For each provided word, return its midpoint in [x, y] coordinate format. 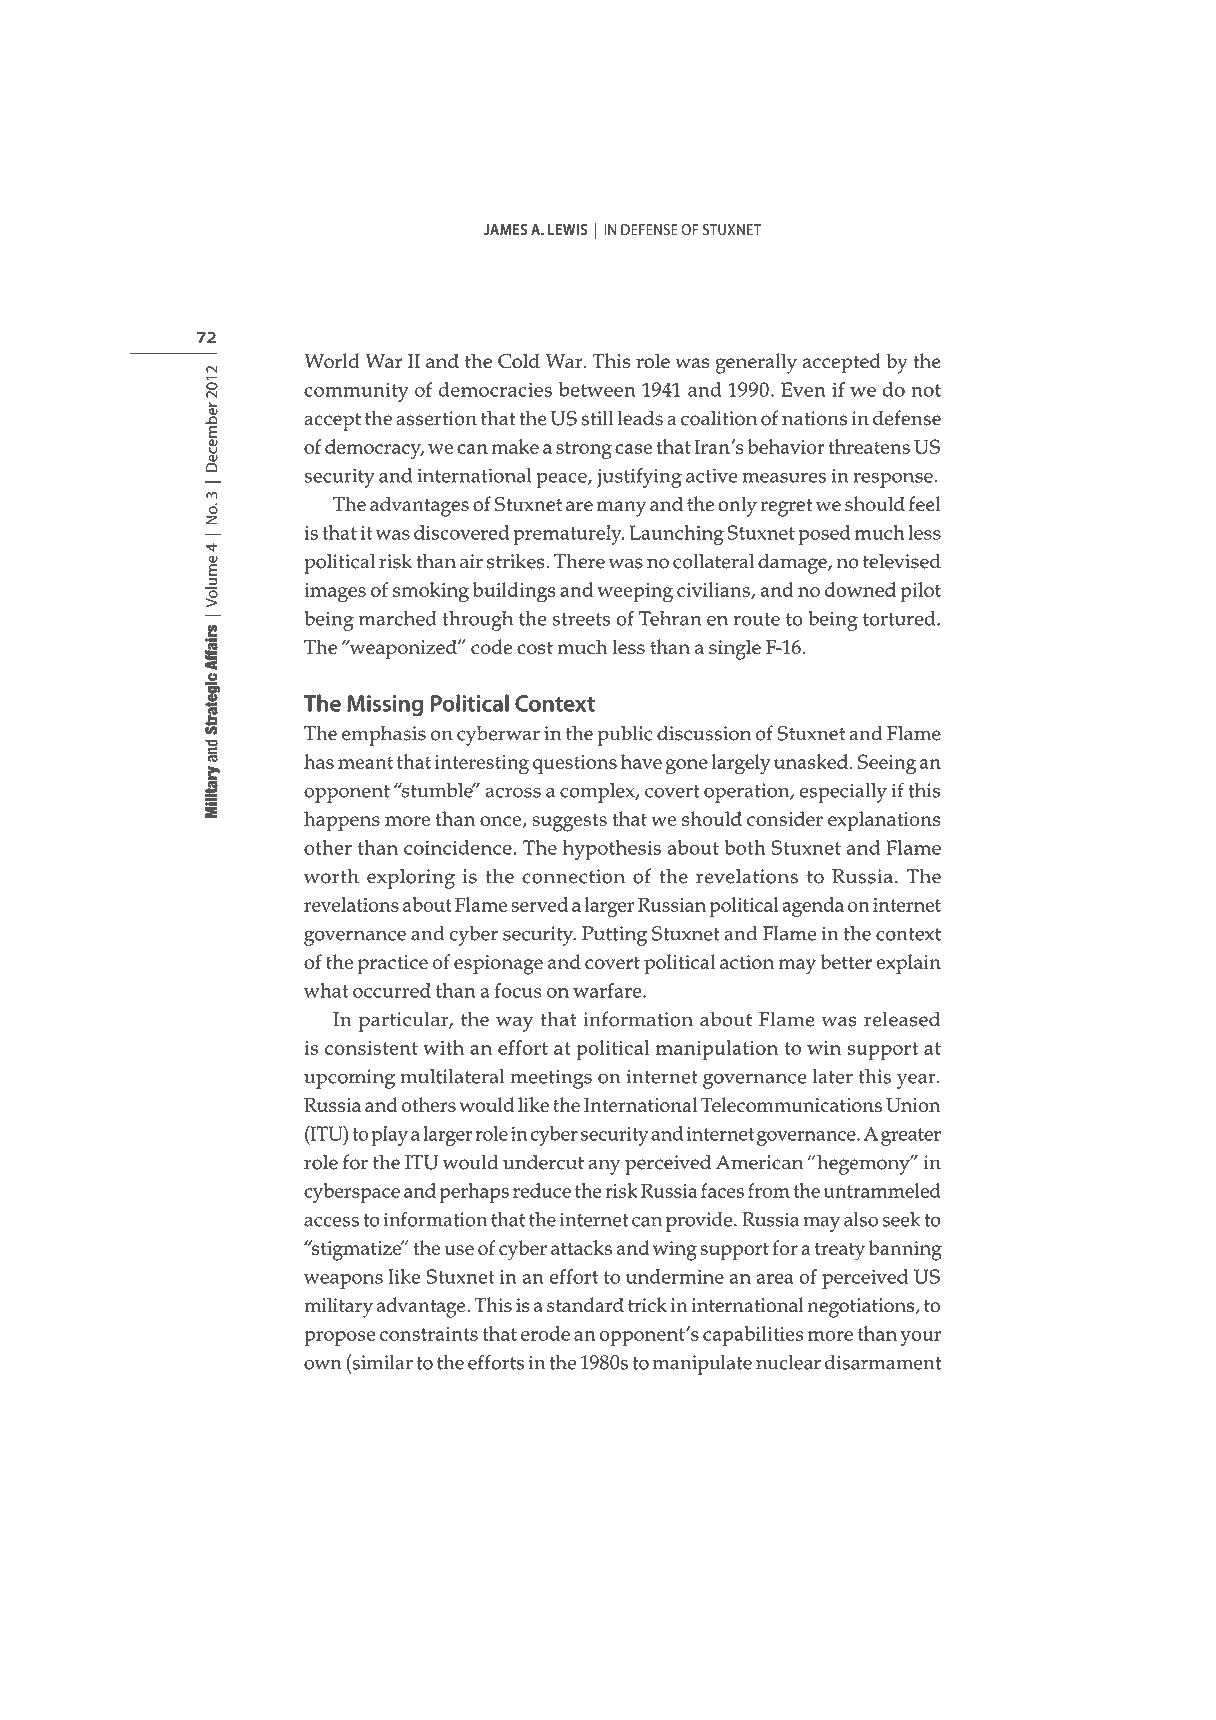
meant [365, 762]
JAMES [505, 230]
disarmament [883, 1362]
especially [843, 793]
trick [647, 1305]
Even [803, 389]
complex [598, 793]
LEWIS [567, 230]
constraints [429, 1334]
